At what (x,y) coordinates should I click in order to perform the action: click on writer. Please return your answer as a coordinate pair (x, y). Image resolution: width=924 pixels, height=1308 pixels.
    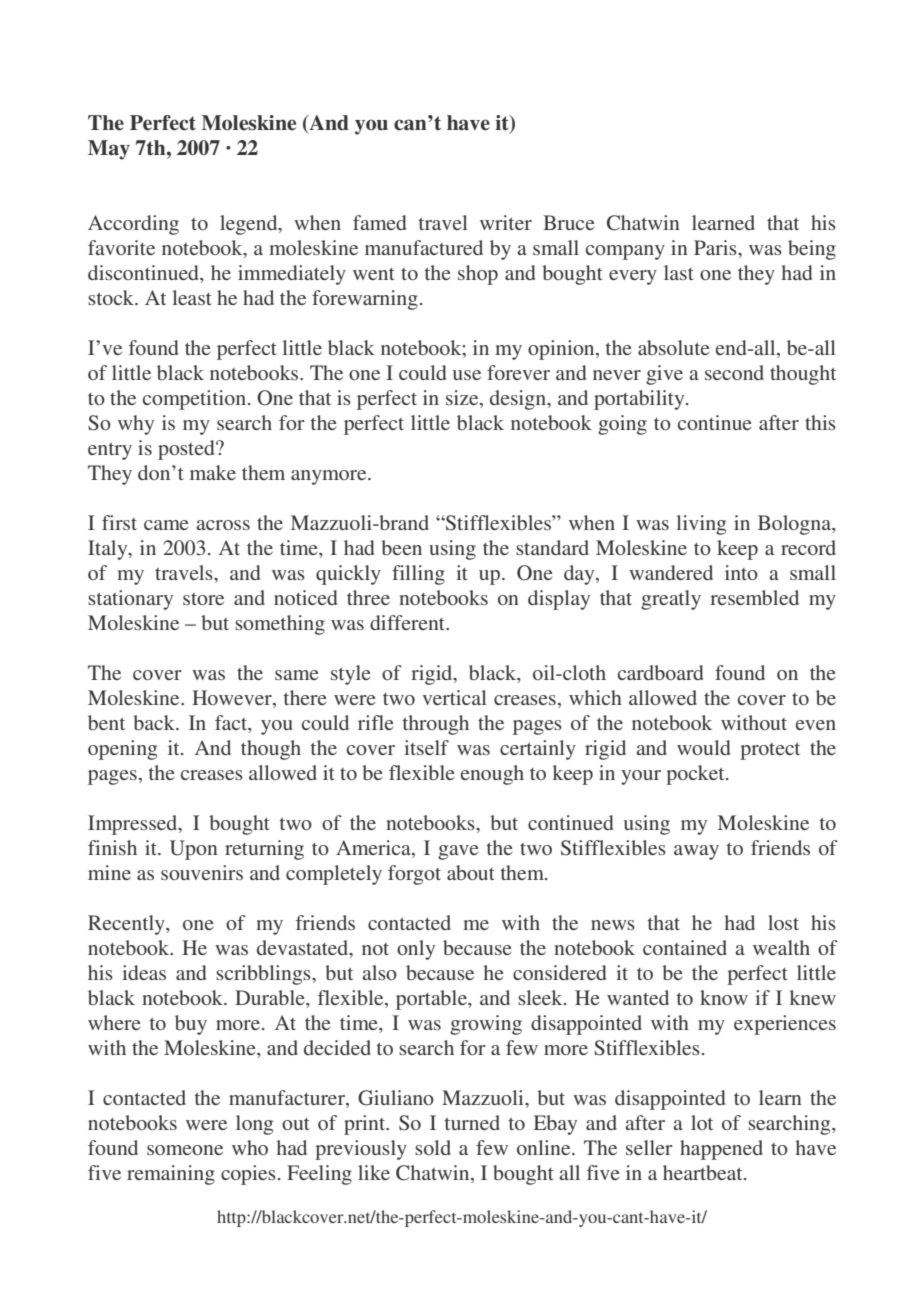
    Looking at the image, I should click on (506, 222).
